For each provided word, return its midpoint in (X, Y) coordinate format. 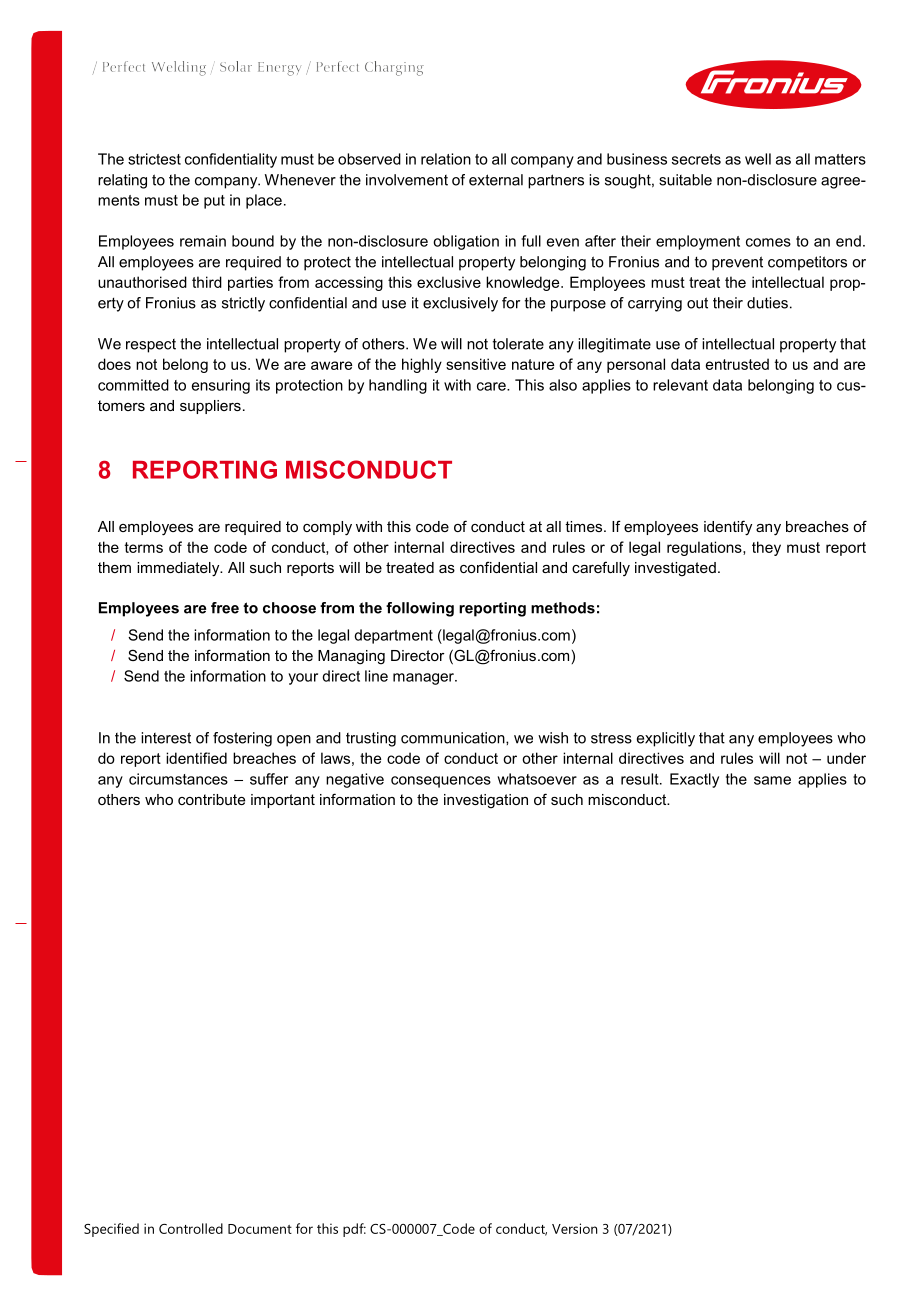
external (496, 180)
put (214, 202)
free (225, 608)
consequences (441, 782)
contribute (211, 799)
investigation (486, 801)
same (772, 780)
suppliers (210, 407)
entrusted (737, 364)
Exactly (694, 780)
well (758, 159)
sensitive (476, 364)
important (283, 801)
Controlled (191, 1228)
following (420, 609)
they (766, 548)
